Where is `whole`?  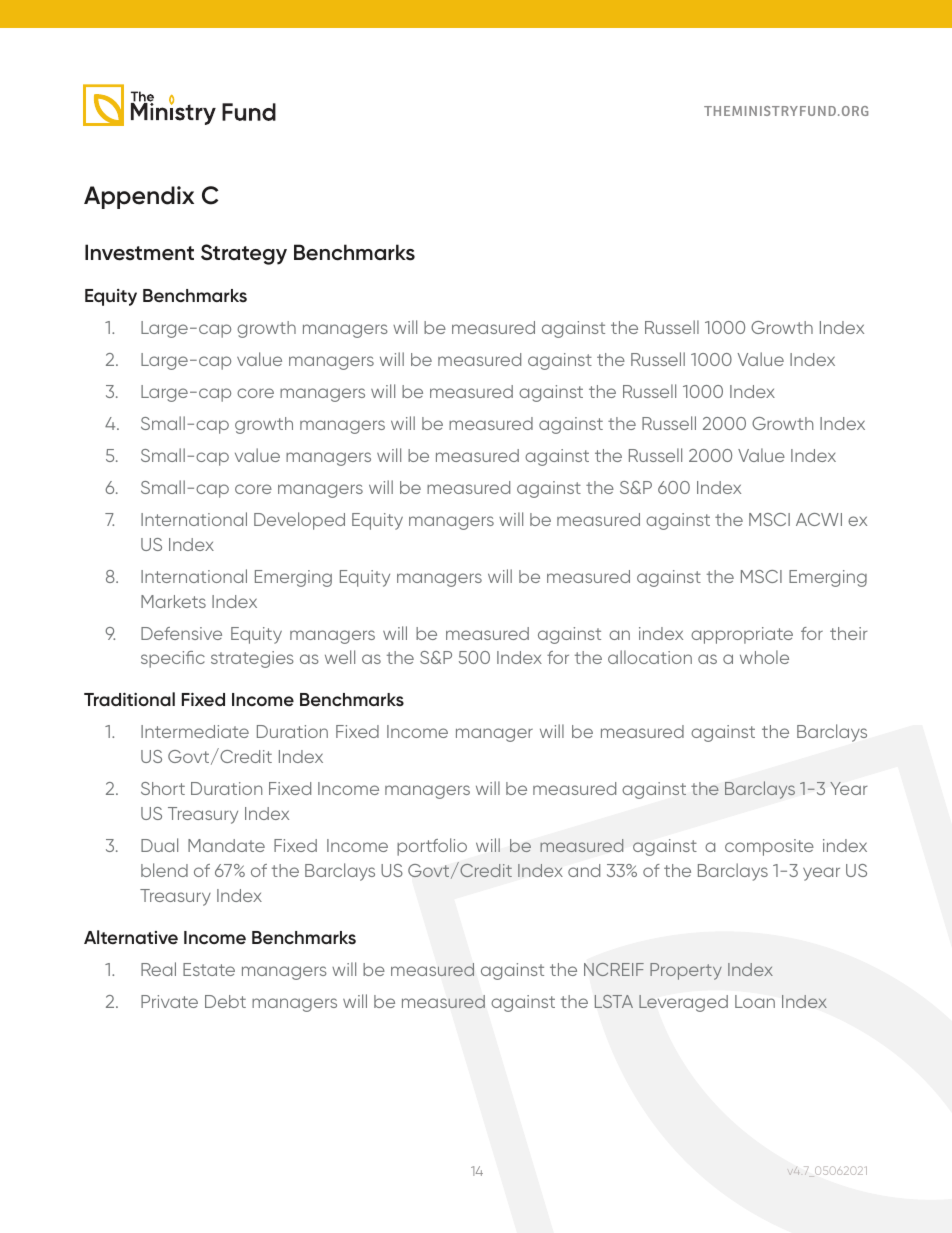
whole is located at coordinates (764, 657).
